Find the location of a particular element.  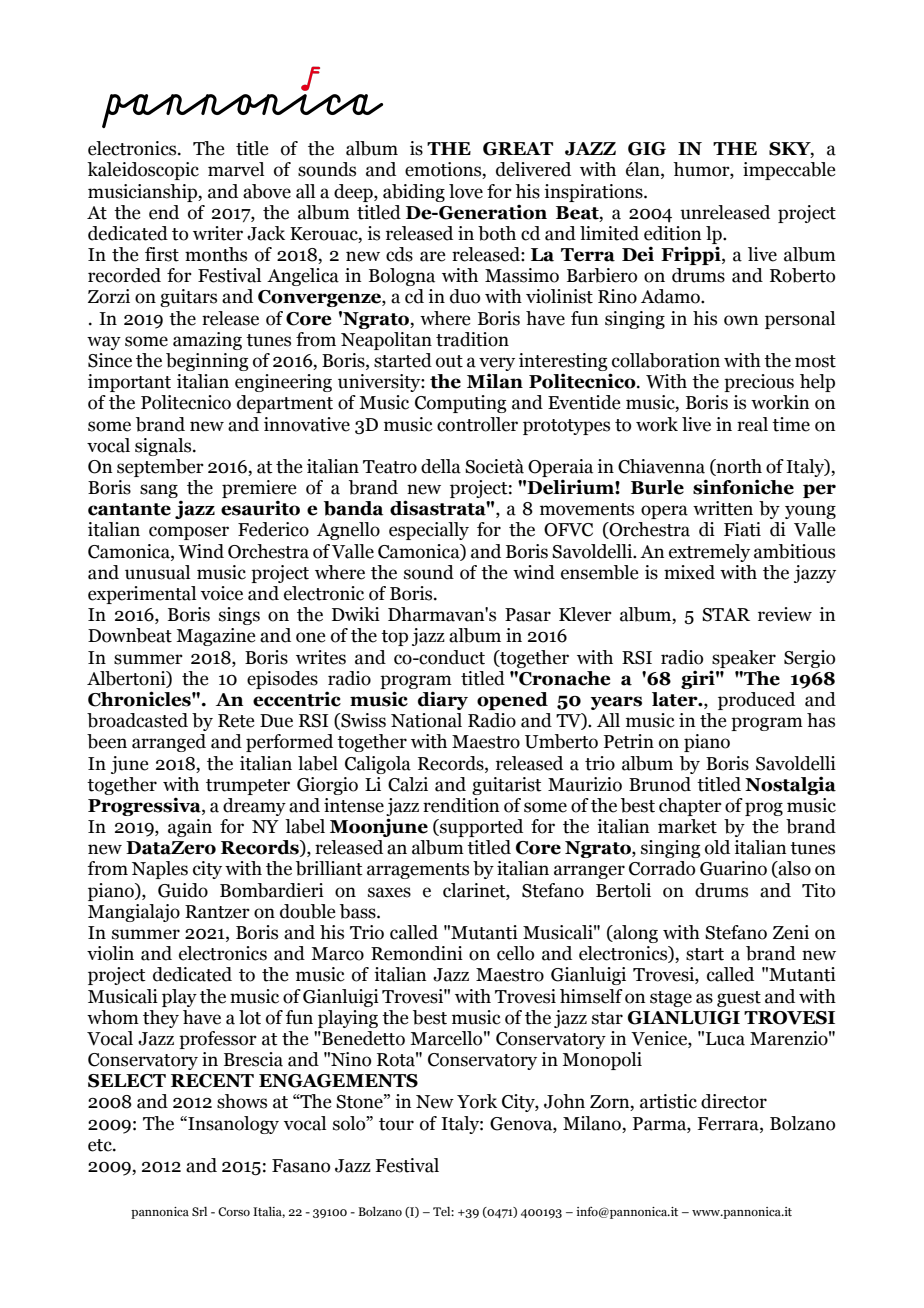

written is located at coordinates (723, 508).
